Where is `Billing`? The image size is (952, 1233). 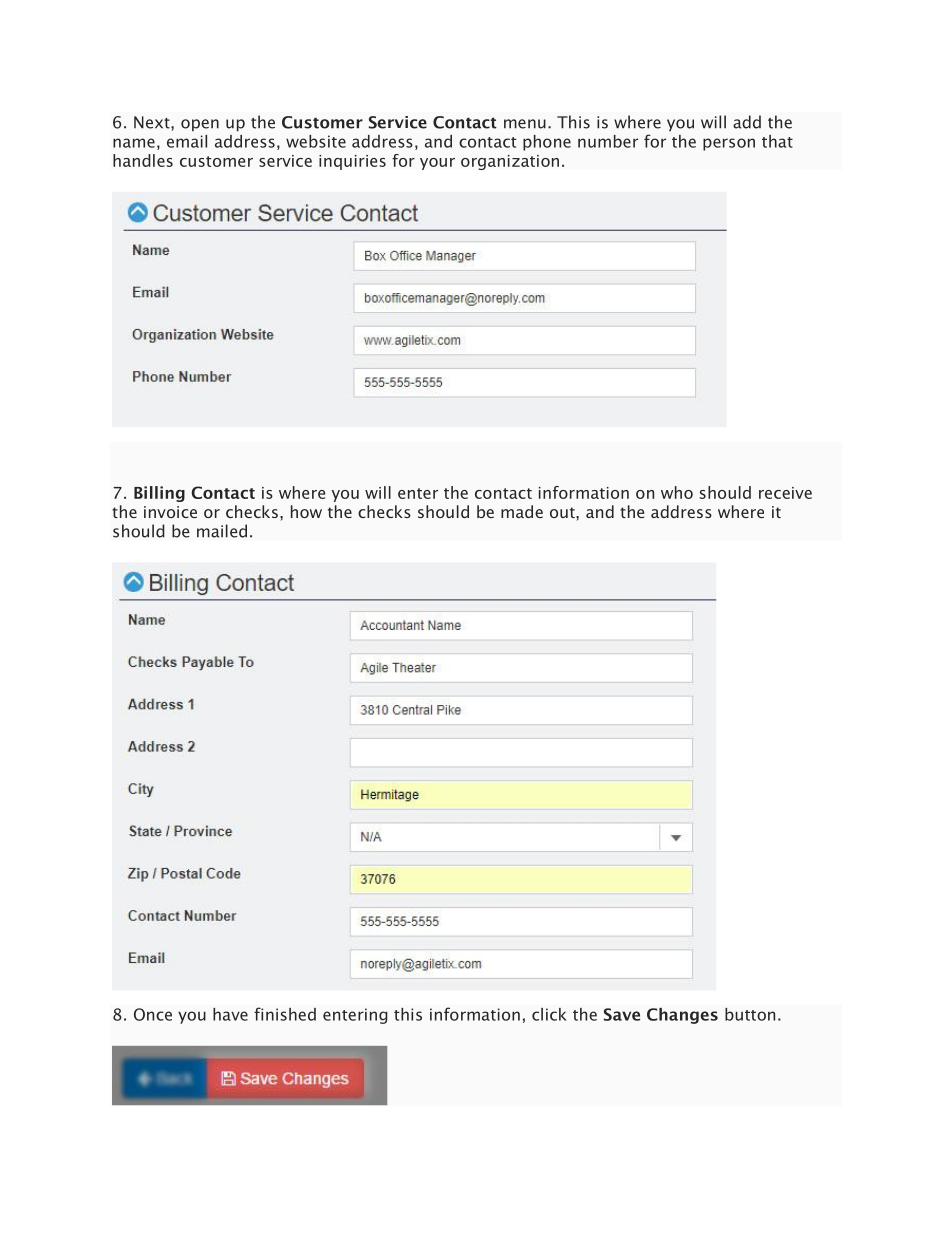 Billing is located at coordinates (159, 494).
